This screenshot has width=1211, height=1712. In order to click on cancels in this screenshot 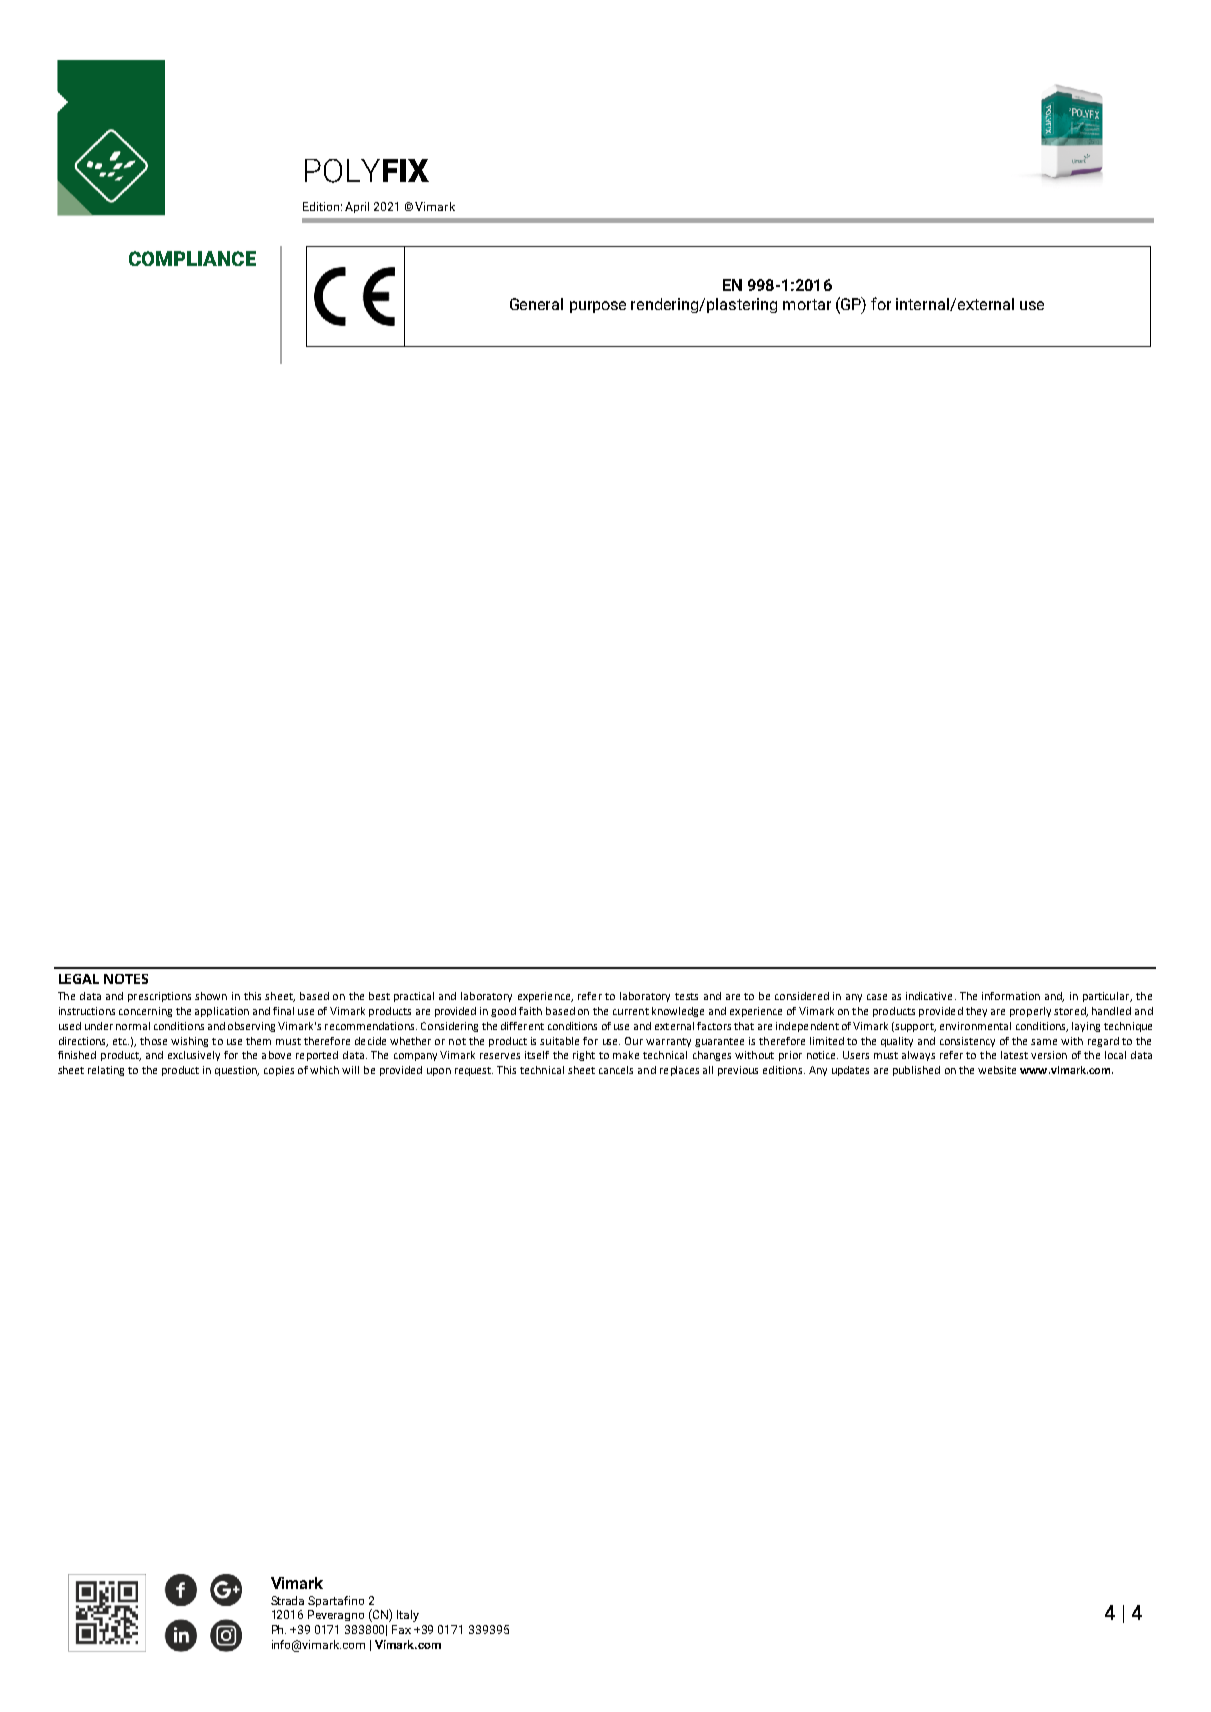, I will do `click(616, 1070)`.
